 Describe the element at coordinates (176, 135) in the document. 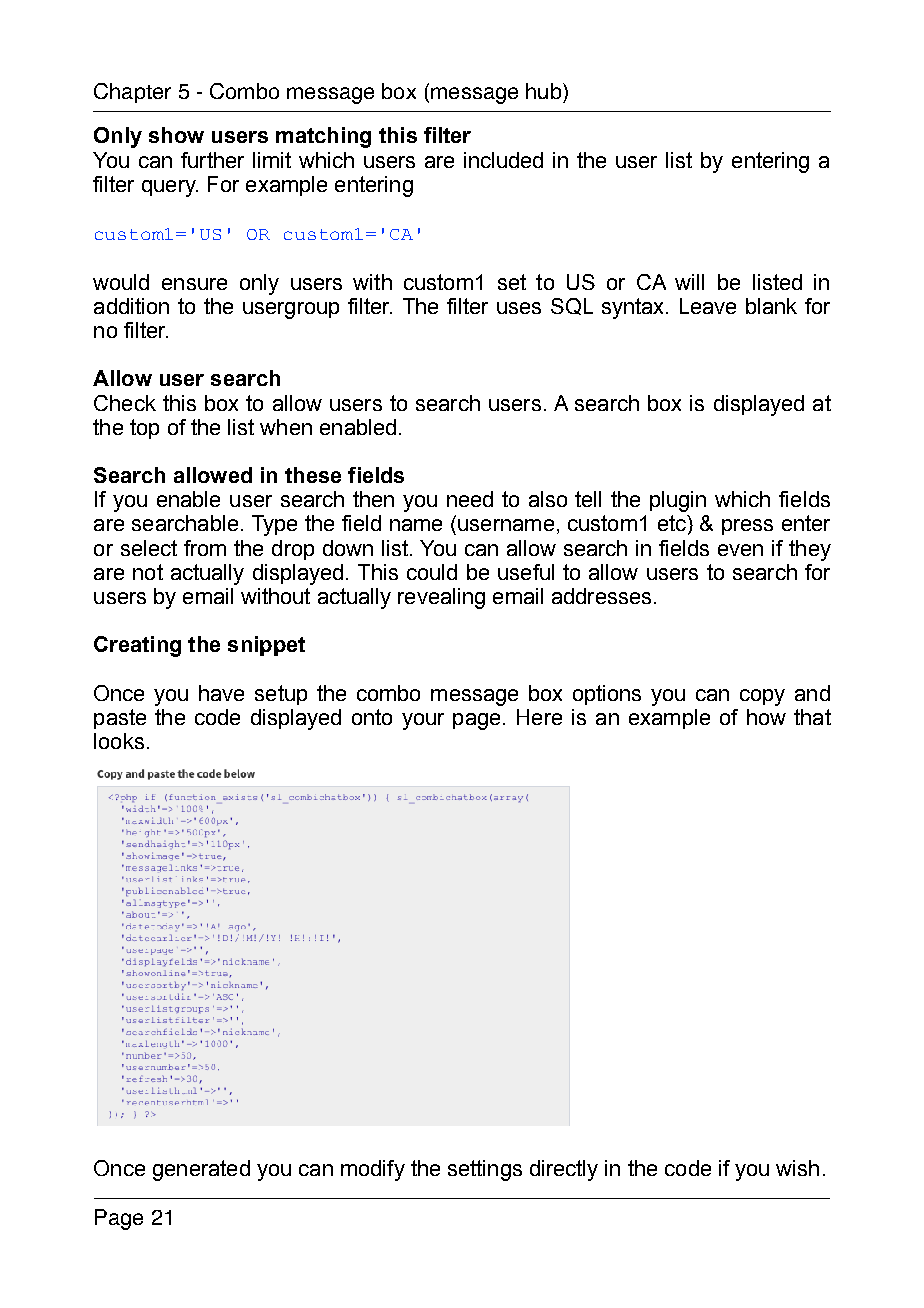

I see `show` at that location.
